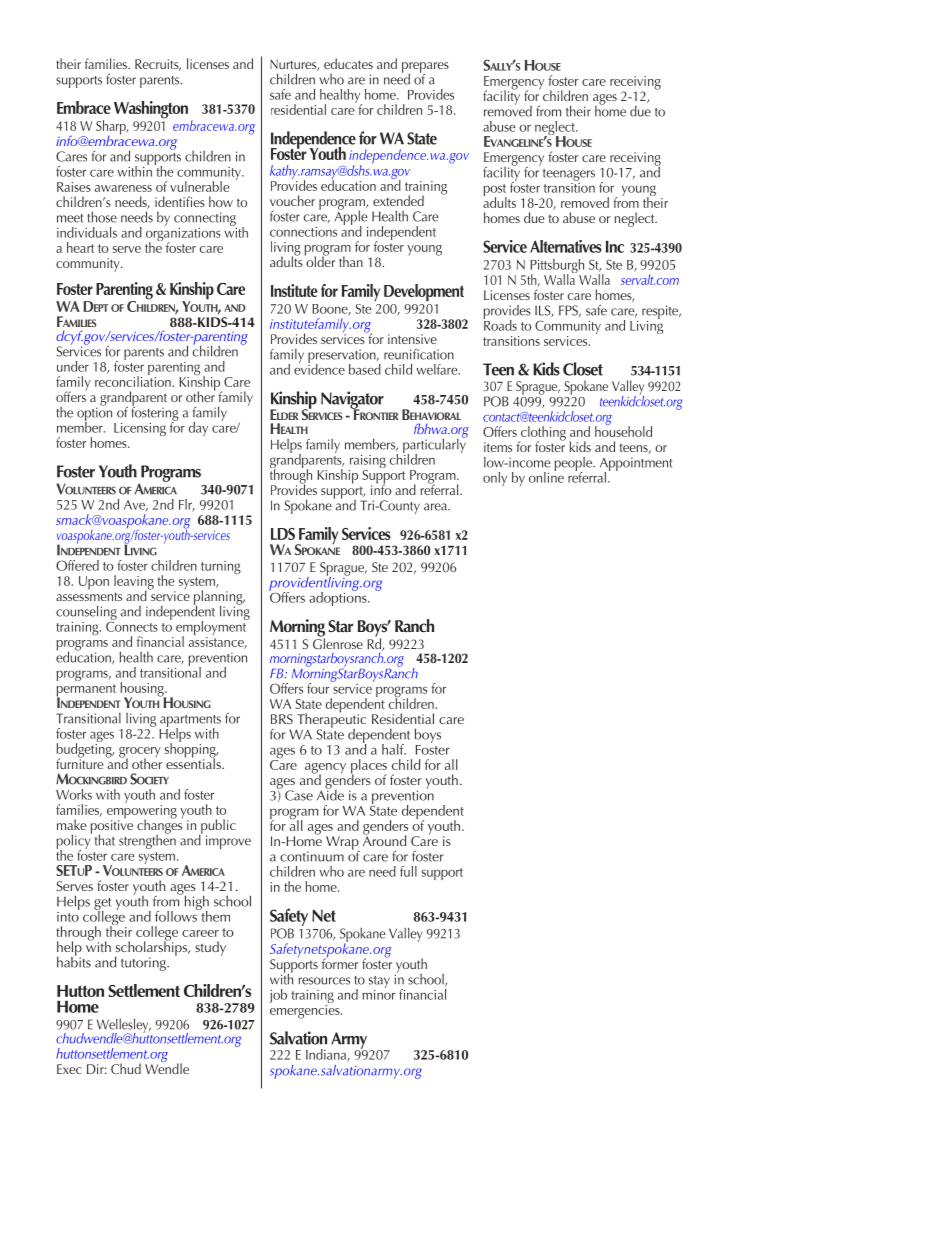  Describe the element at coordinates (142, 811) in the document. I see `empowering` at that location.
